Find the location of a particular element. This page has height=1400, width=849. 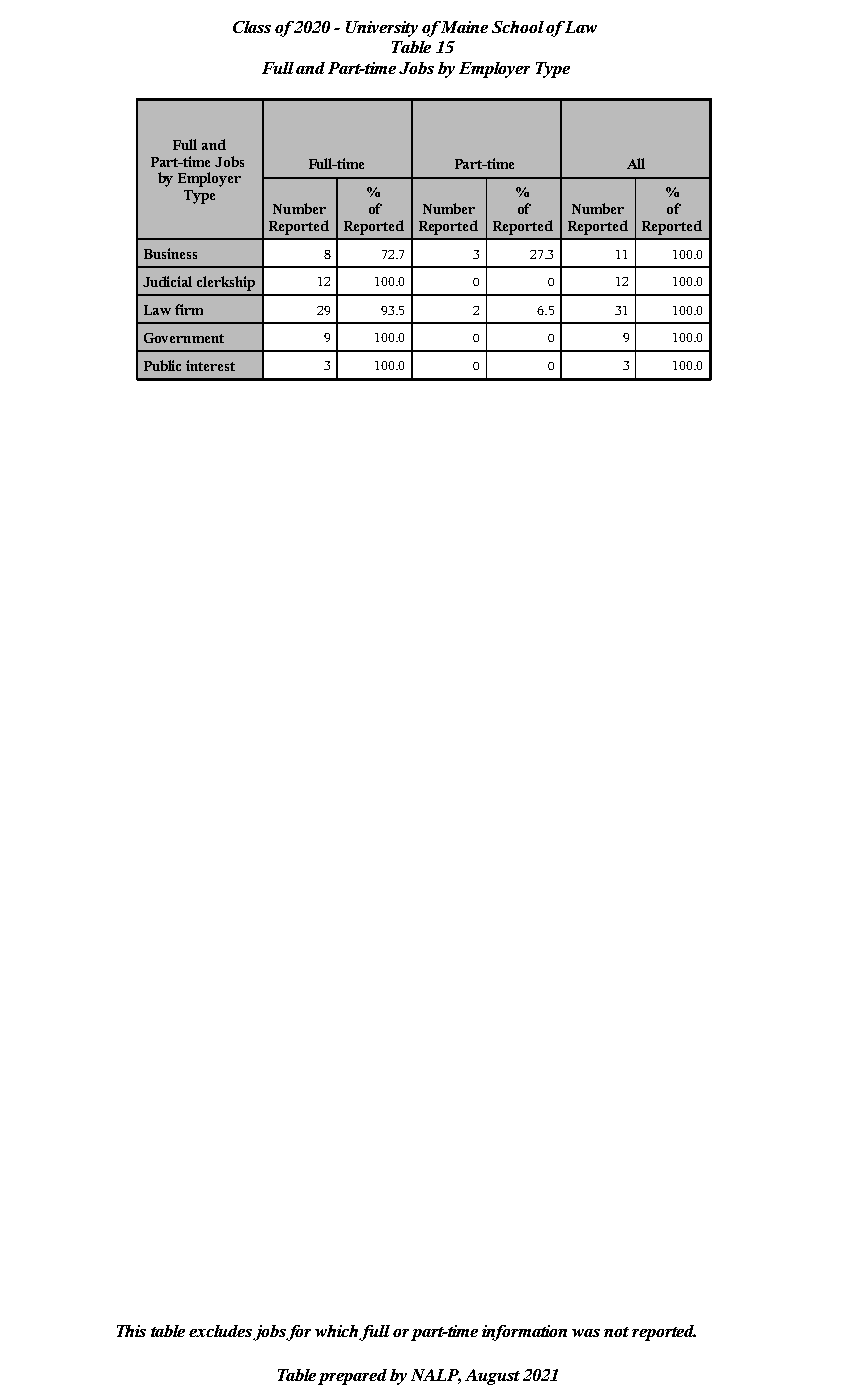

All is located at coordinates (636, 163).
